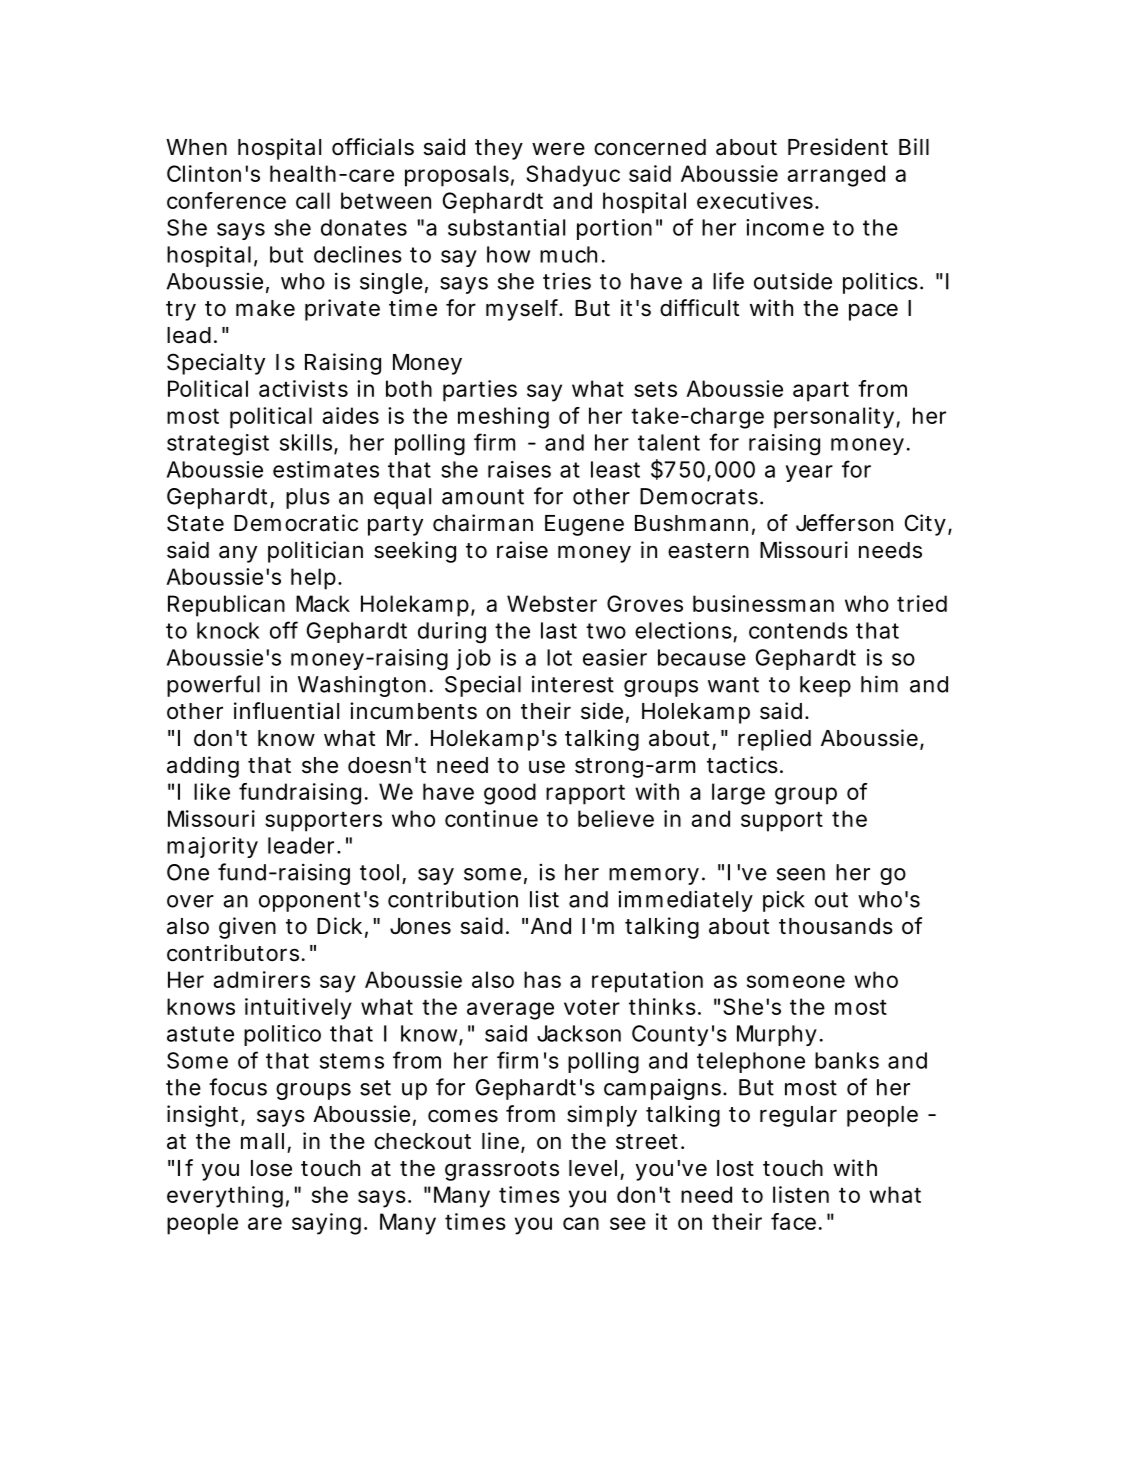  What do you see at coordinates (313, 200) in the document?
I see `call` at bounding box center [313, 200].
